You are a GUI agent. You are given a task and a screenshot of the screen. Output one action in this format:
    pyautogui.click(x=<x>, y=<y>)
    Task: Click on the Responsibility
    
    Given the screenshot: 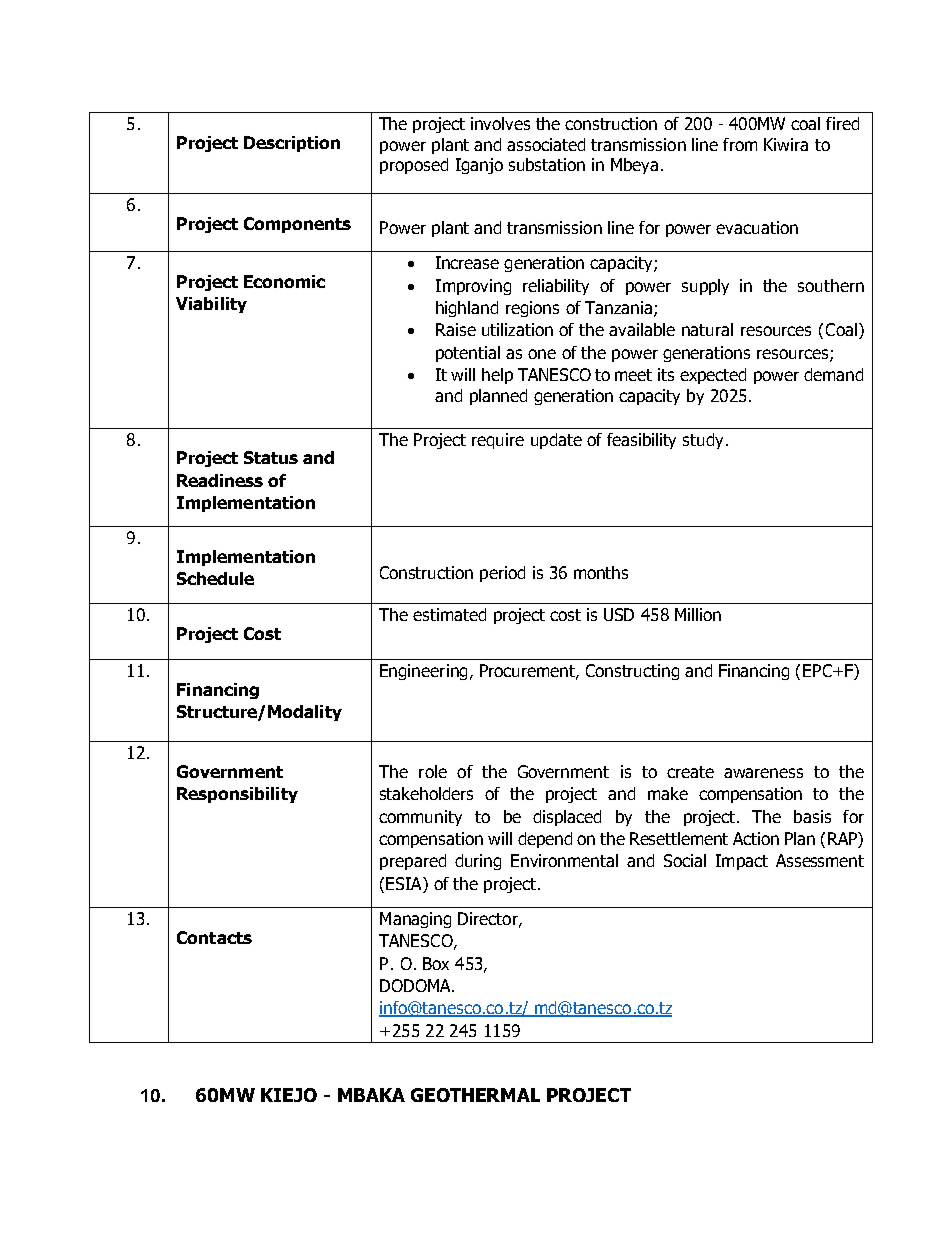 What is the action you would take?
    pyautogui.click(x=237, y=795)
